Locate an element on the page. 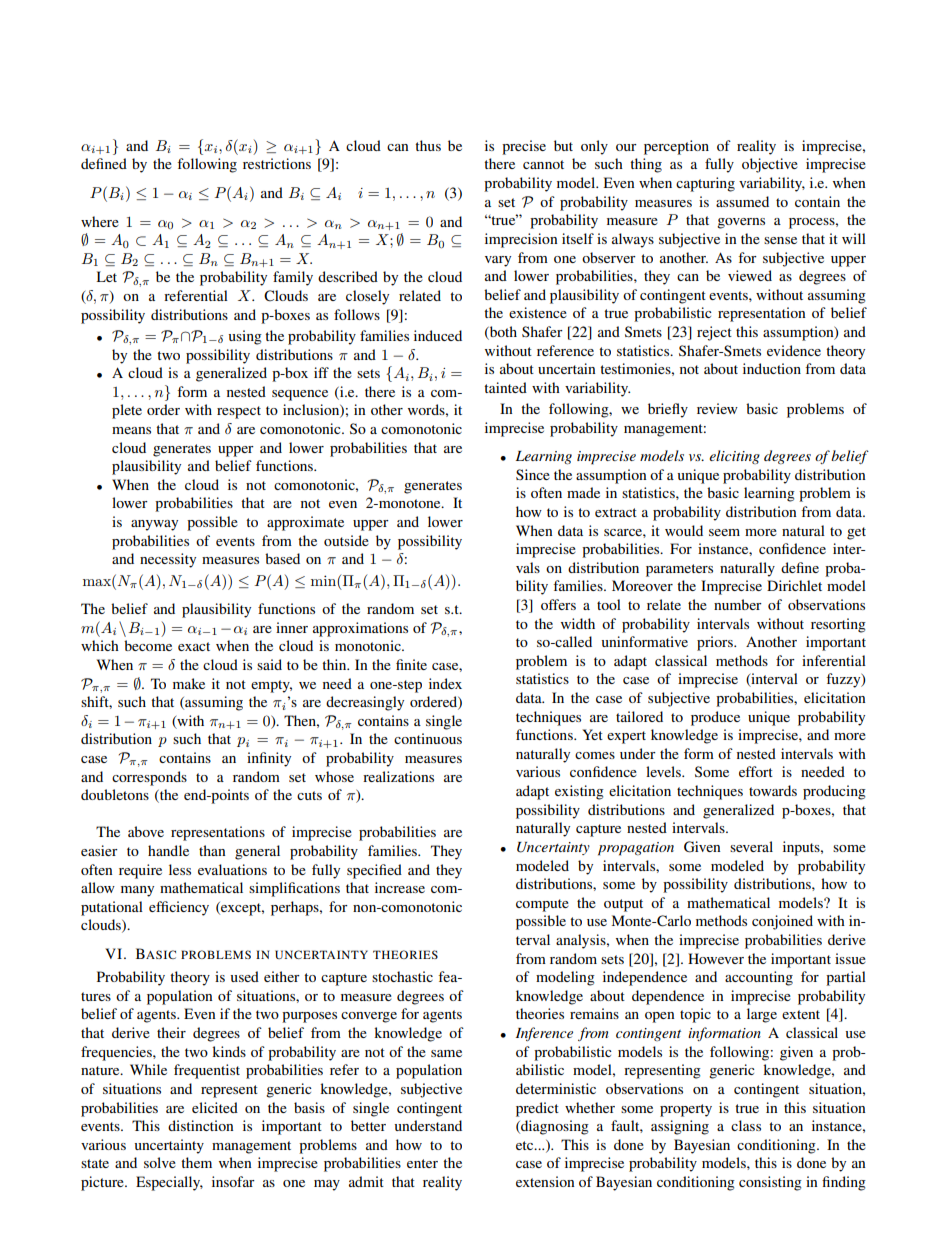 Image resolution: width=952 pixels, height=1233 pixels. realizations is located at coordinates (398, 776).
